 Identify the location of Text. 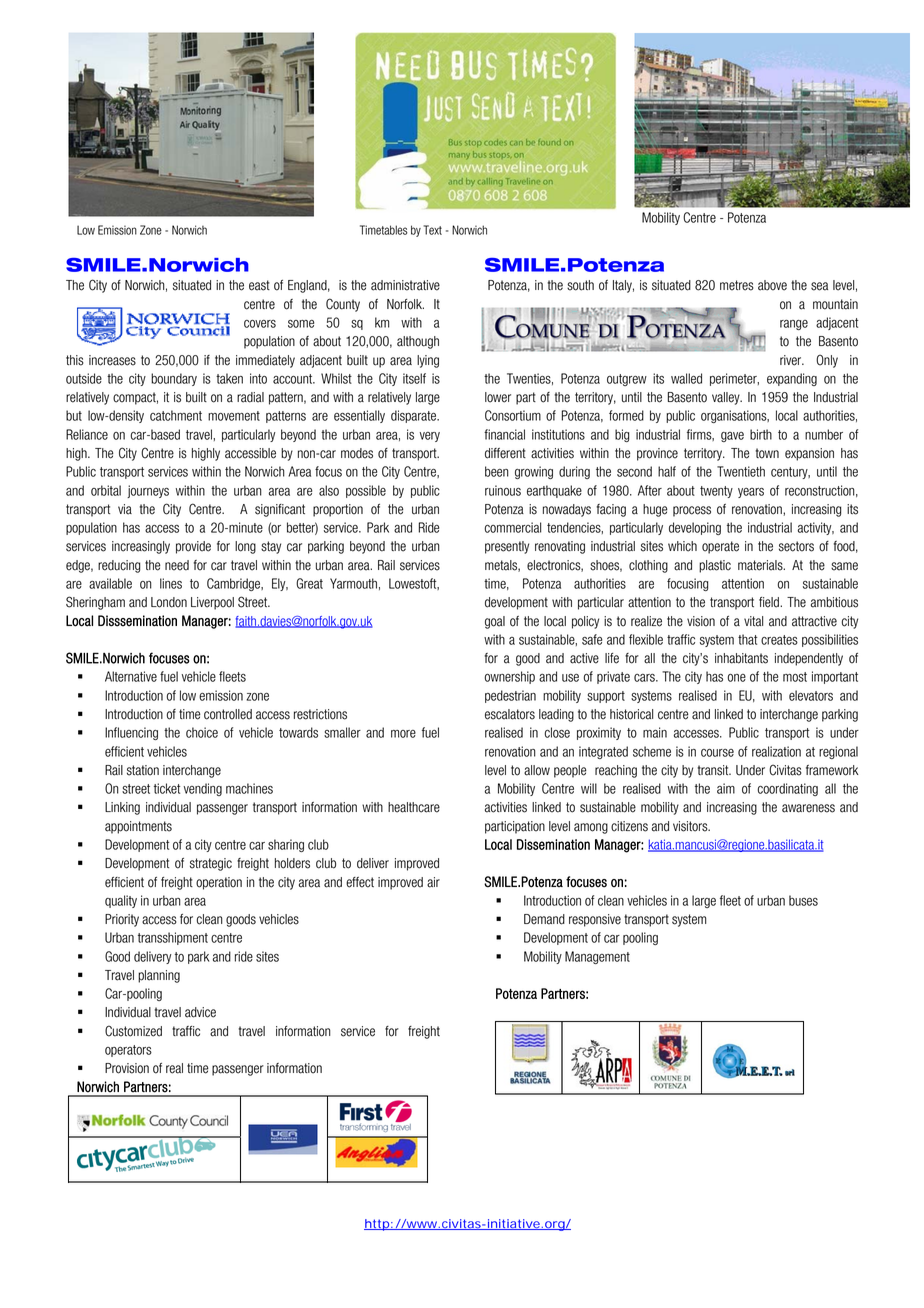
(433, 230).
